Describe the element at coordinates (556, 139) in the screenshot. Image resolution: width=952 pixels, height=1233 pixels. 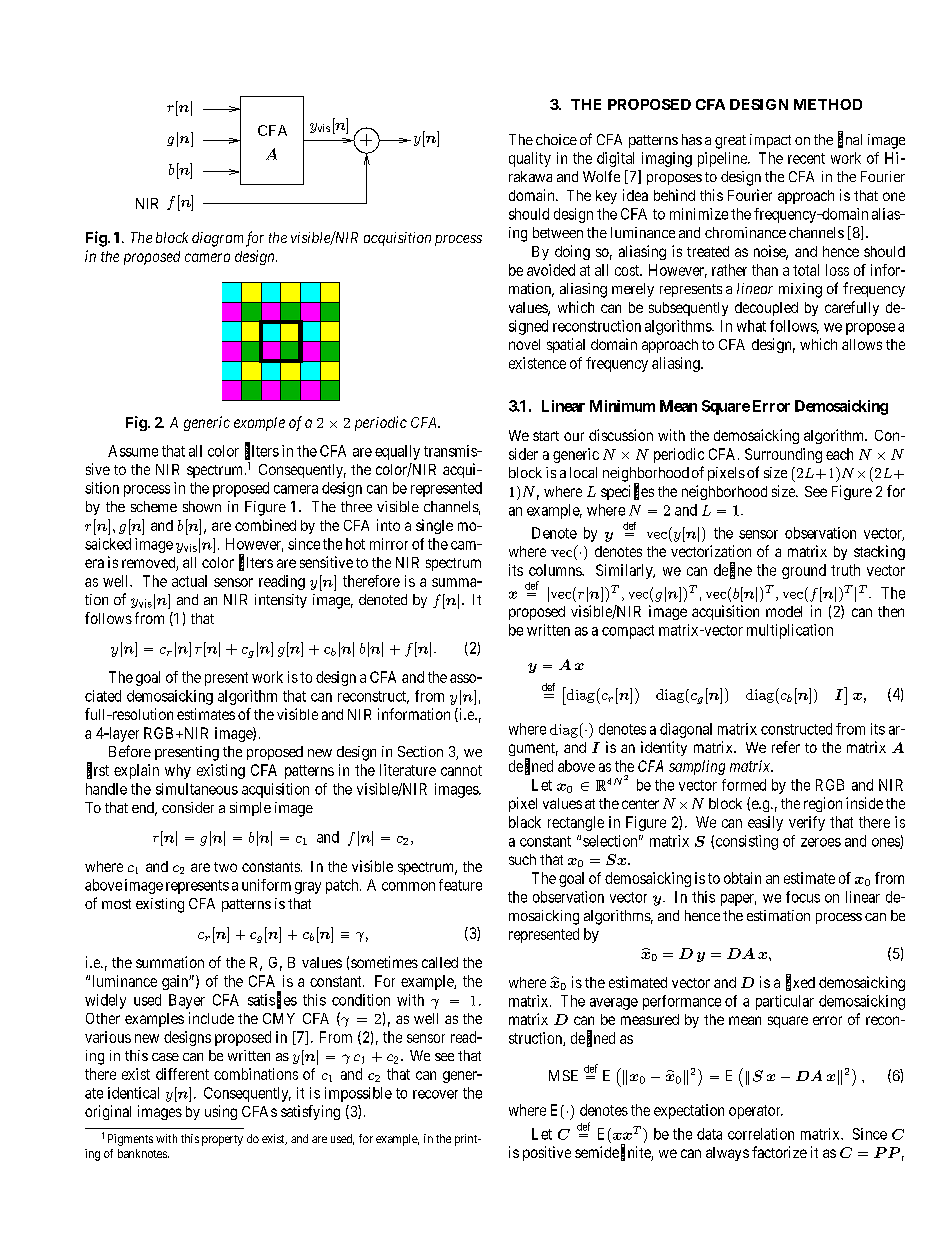
I see `choice` at that location.
